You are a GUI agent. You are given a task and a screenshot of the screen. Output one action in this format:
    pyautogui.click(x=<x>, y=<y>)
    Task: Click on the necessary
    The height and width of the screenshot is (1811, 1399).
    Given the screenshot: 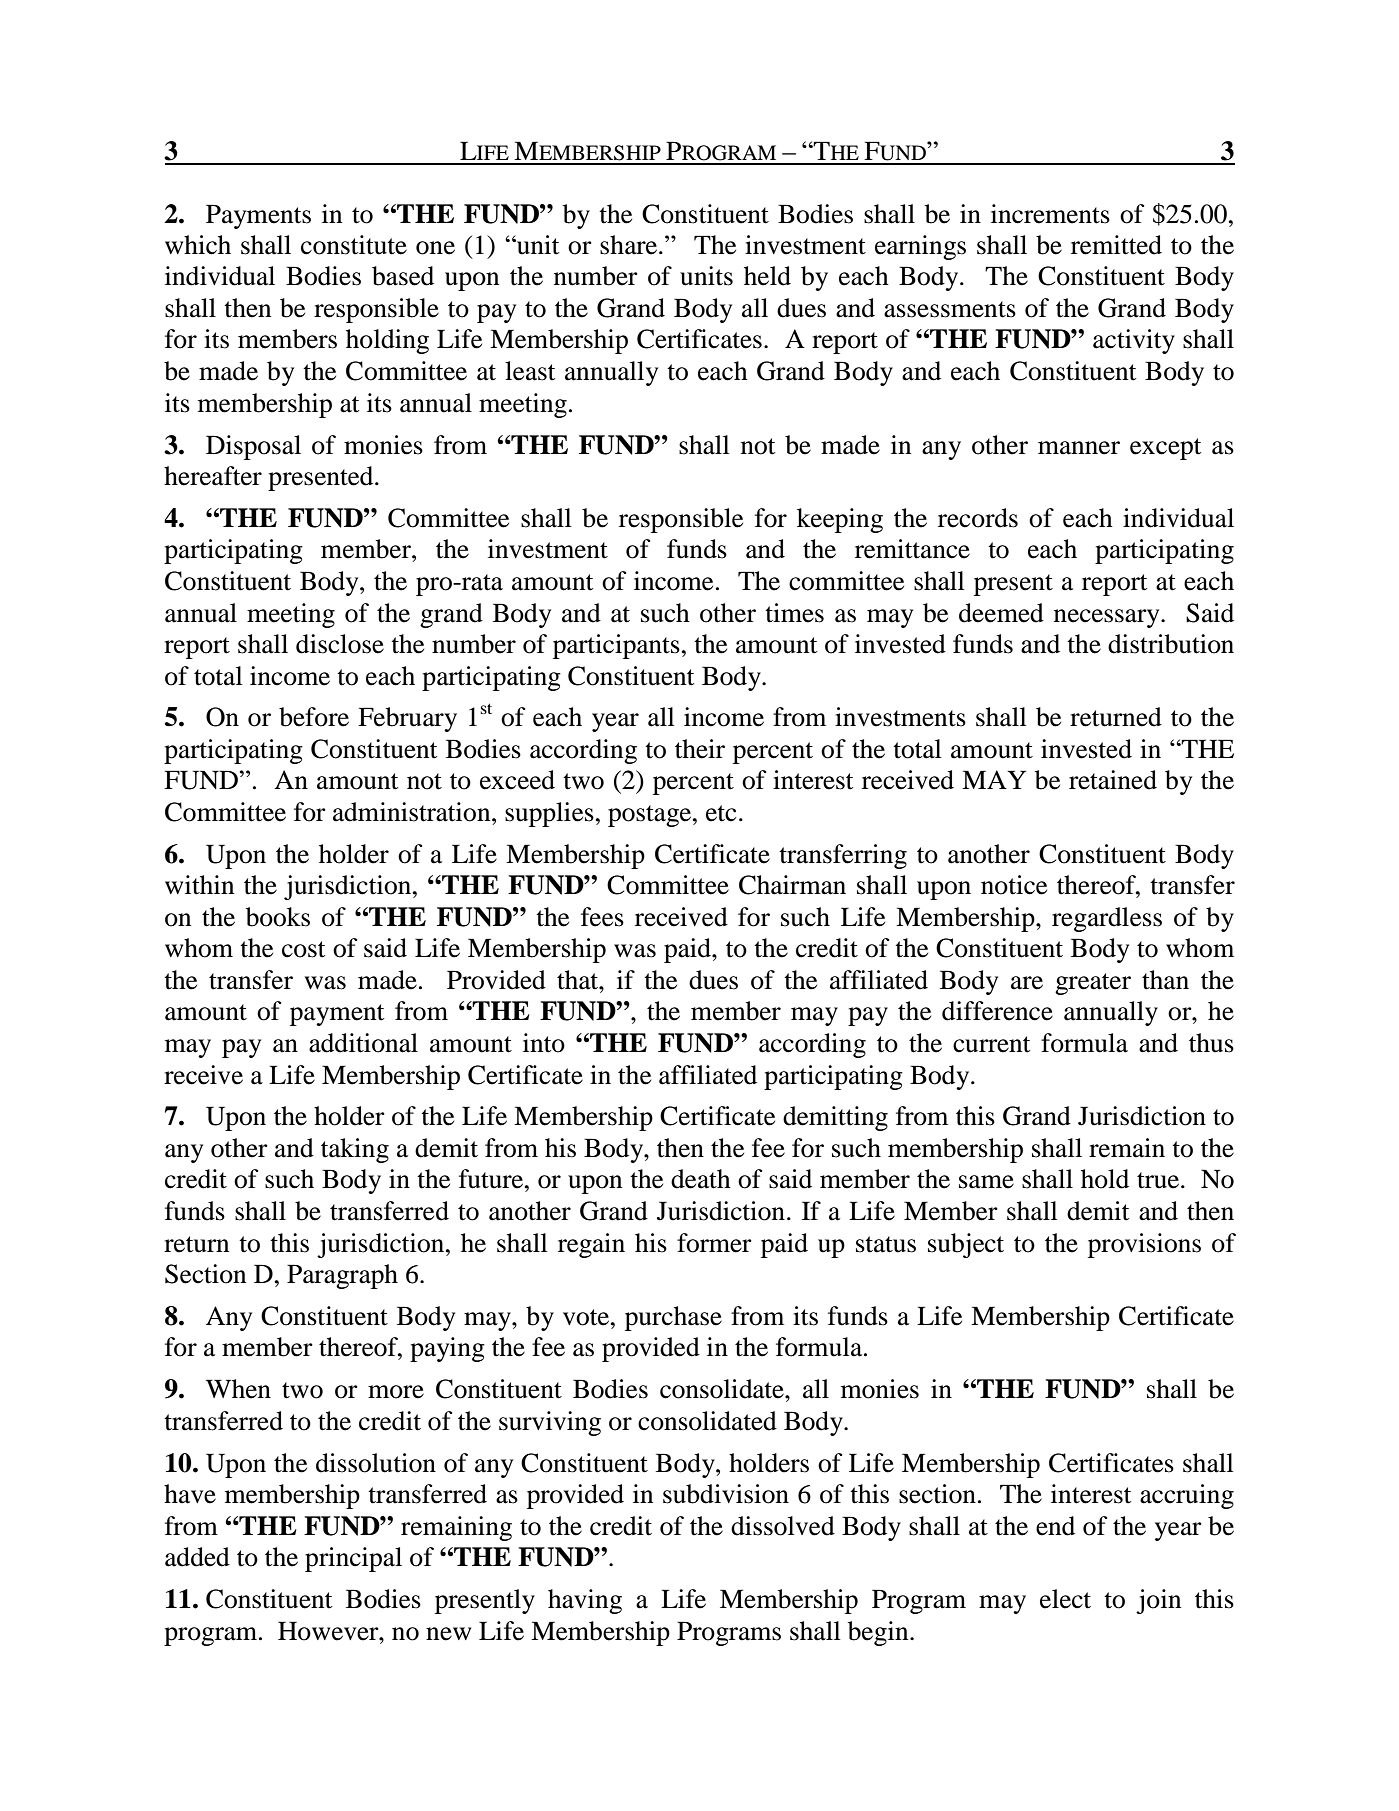 What is the action you would take?
    pyautogui.click(x=1108, y=618)
